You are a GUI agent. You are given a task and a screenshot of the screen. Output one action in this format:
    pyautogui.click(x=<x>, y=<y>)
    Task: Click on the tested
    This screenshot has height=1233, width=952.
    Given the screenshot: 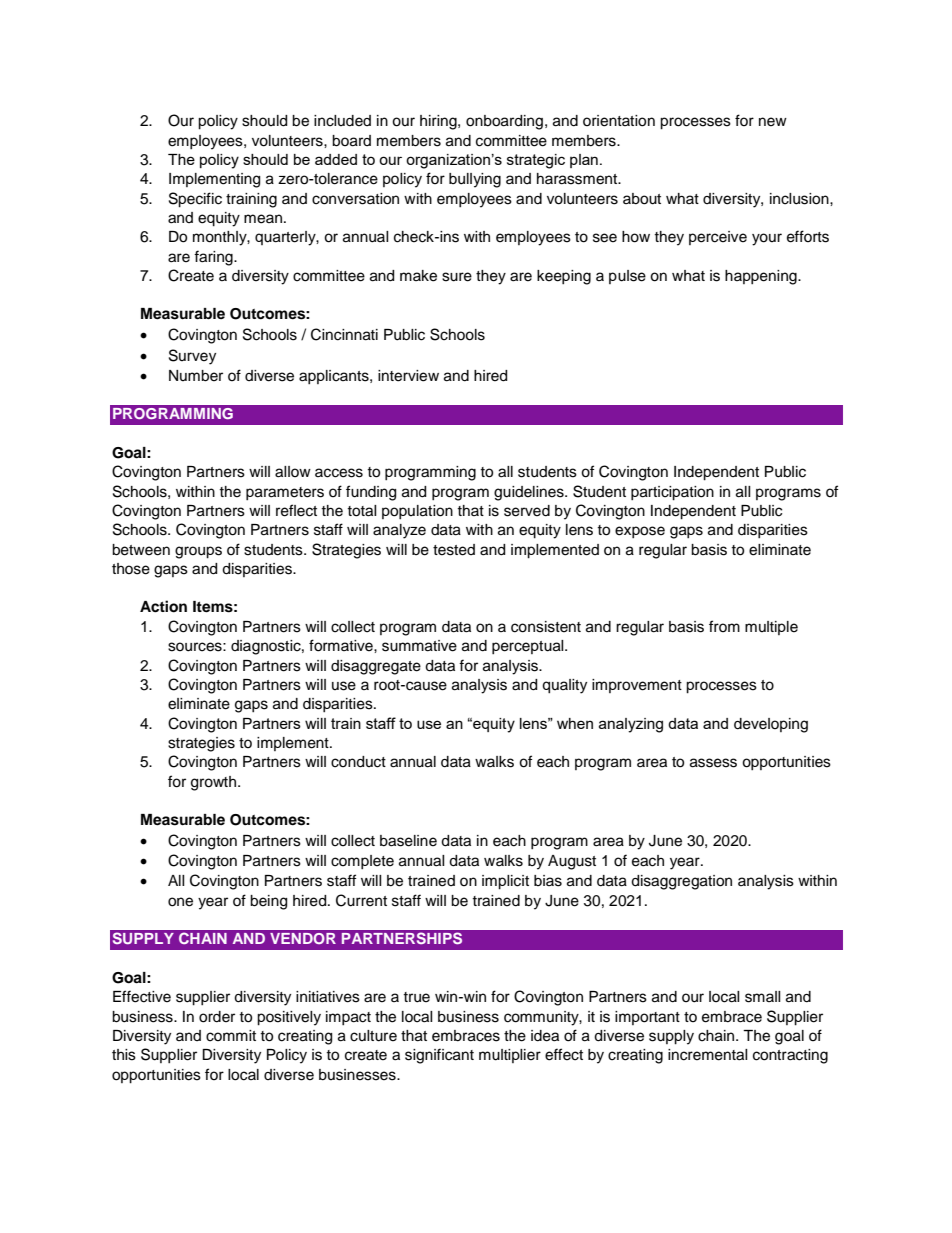 What is the action you would take?
    pyautogui.click(x=454, y=550)
